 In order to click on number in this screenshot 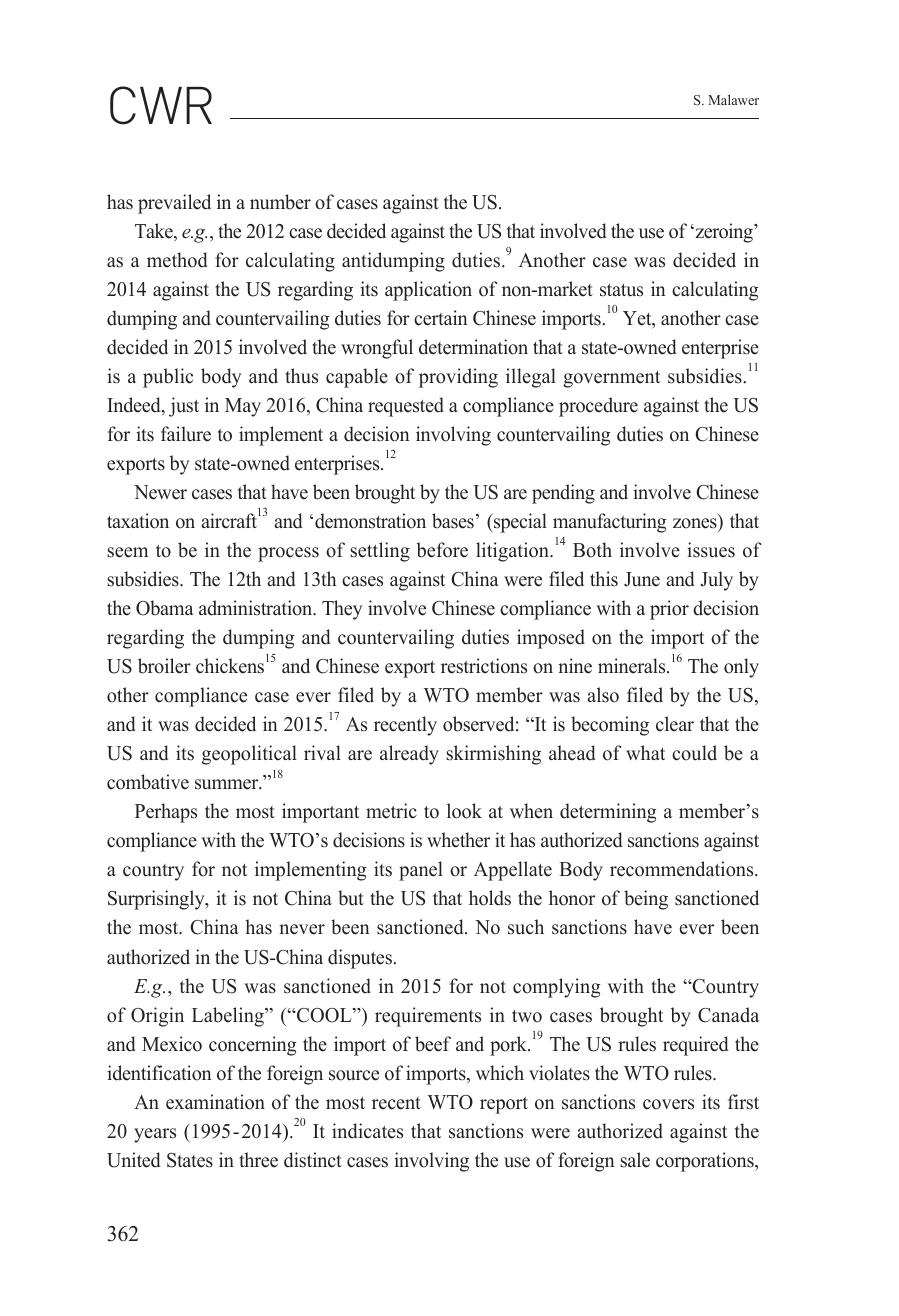, I will do `click(280, 202)`.
